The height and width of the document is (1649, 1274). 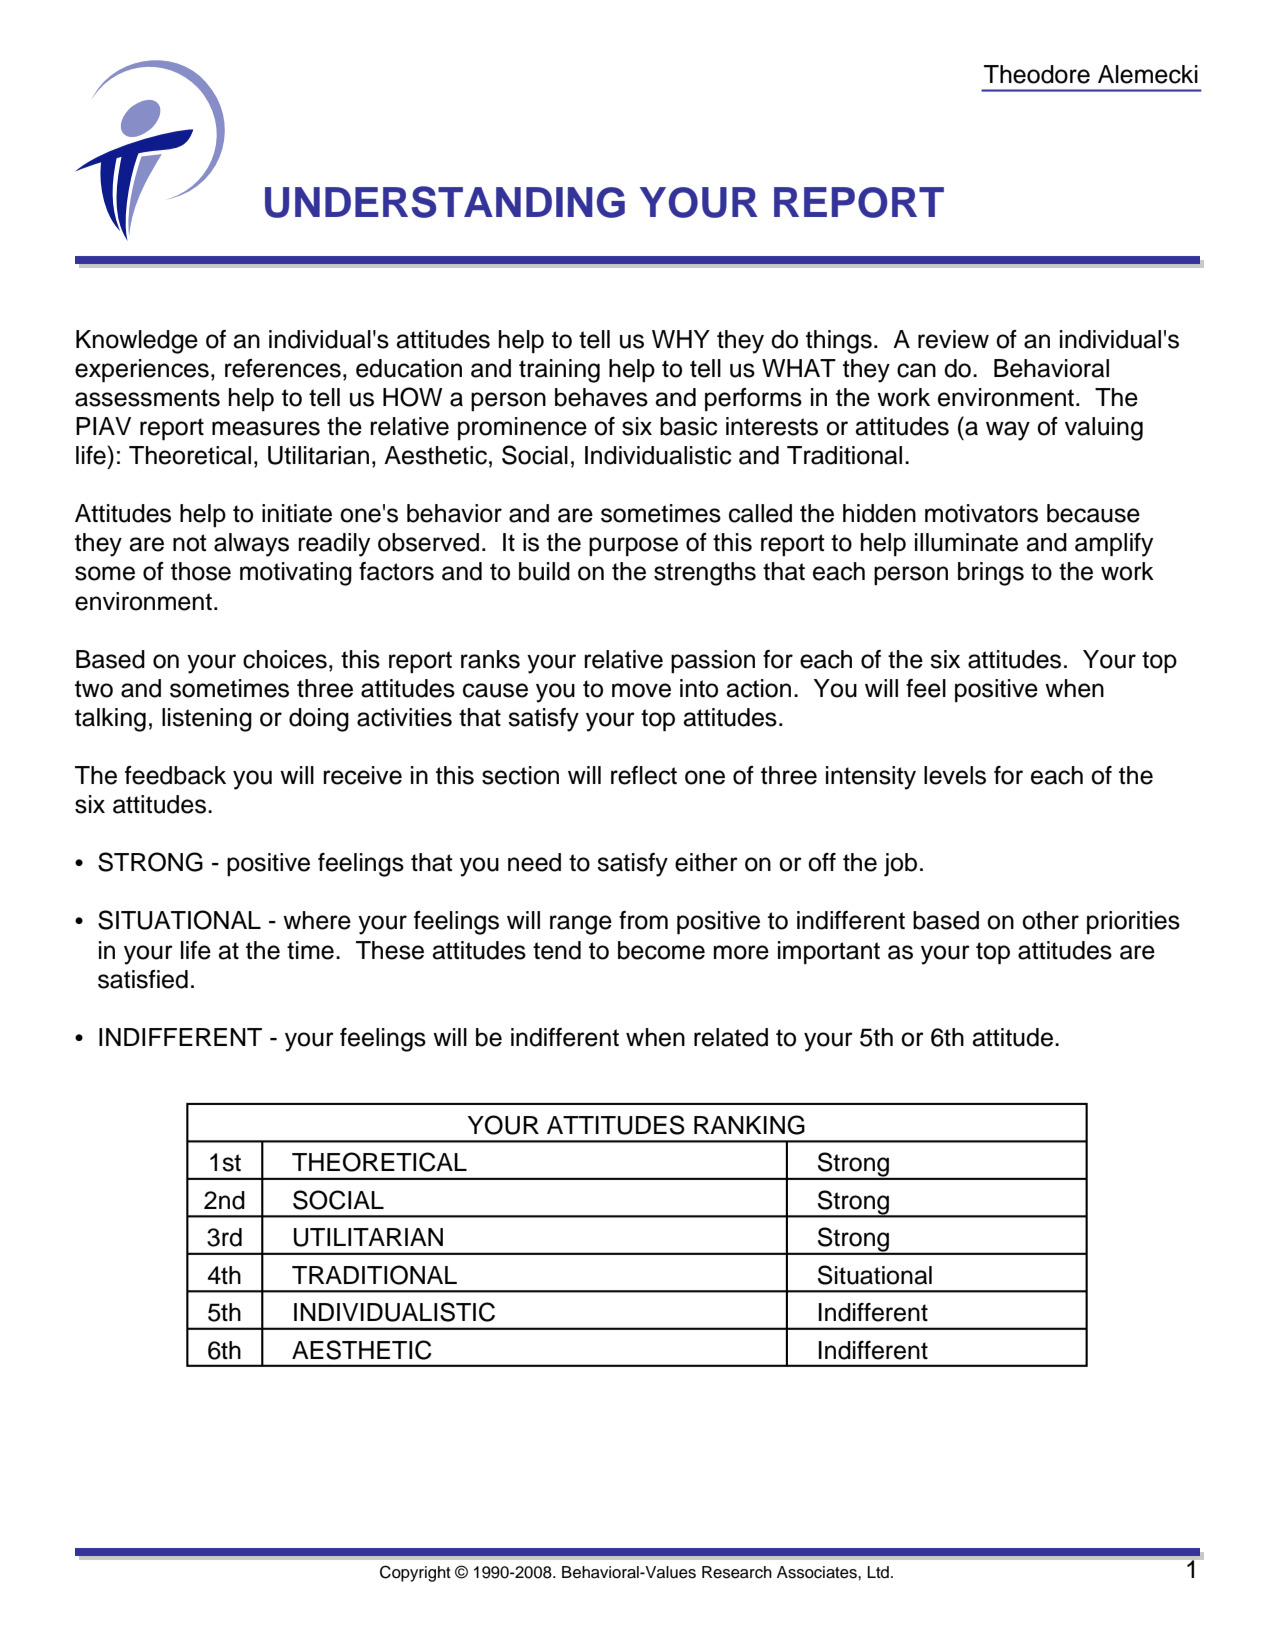 What do you see at coordinates (415, 1573) in the document?
I see `Copyright` at bounding box center [415, 1573].
